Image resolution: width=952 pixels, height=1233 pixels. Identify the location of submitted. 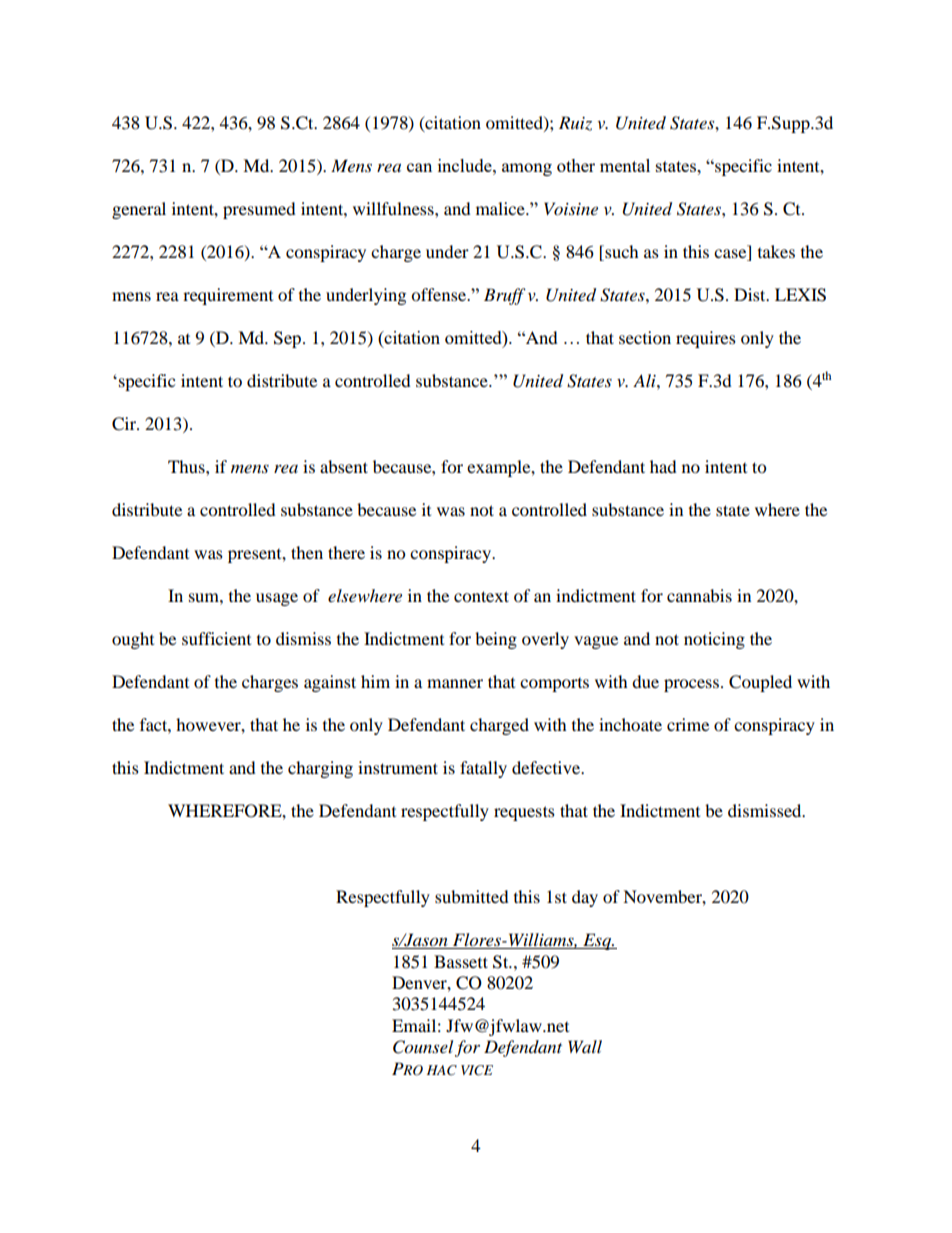
(472, 896).
